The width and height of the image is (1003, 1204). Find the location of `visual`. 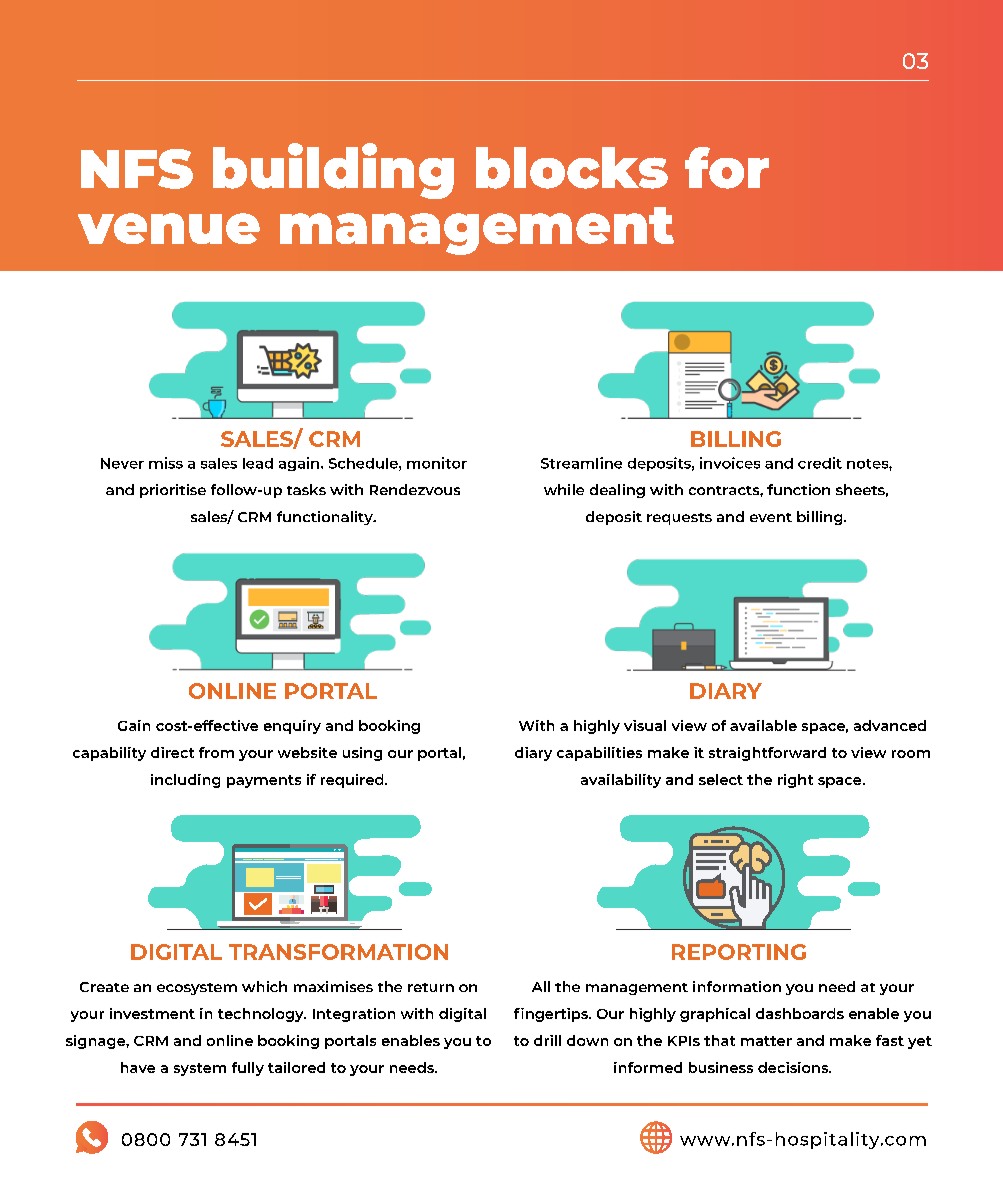

visual is located at coordinates (645, 725).
